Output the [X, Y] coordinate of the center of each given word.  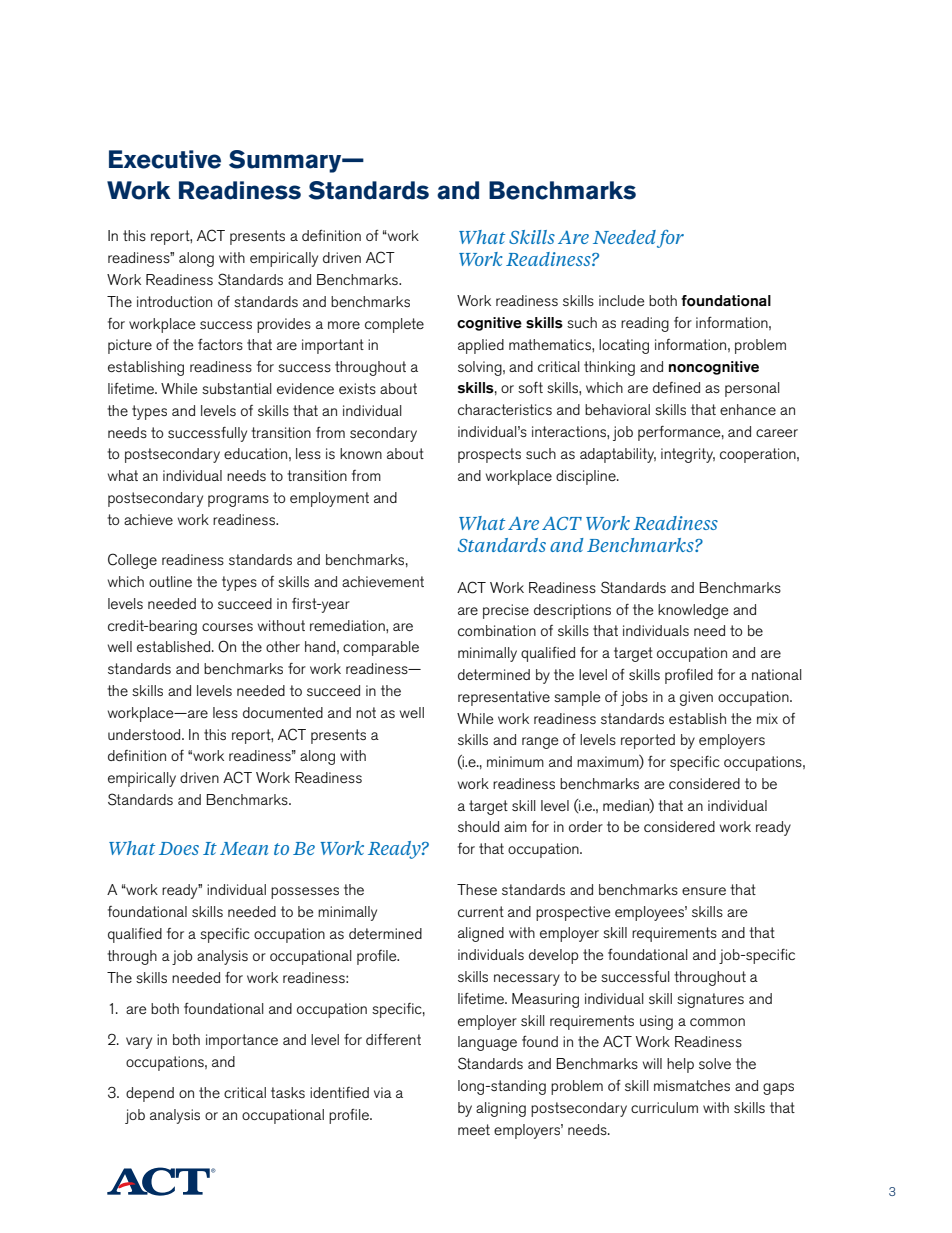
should [478, 826]
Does [179, 848]
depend [150, 1094]
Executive [165, 159]
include [621, 300]
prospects [489, 455]
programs [238, 501]
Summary [286, 161]
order [586, 826]
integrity [688, 455]
